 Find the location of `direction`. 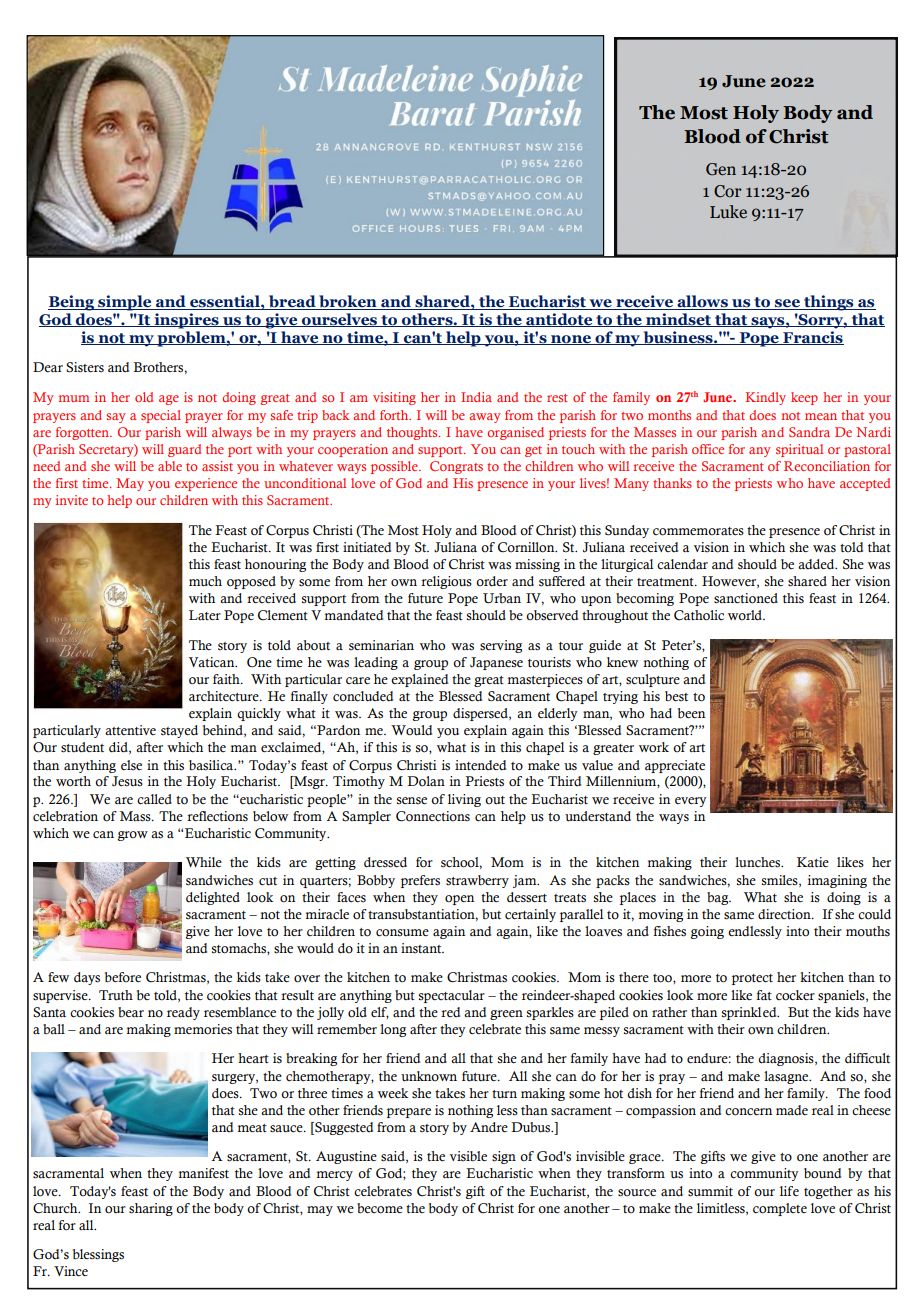

direction is located at coordinates (785, 914).
